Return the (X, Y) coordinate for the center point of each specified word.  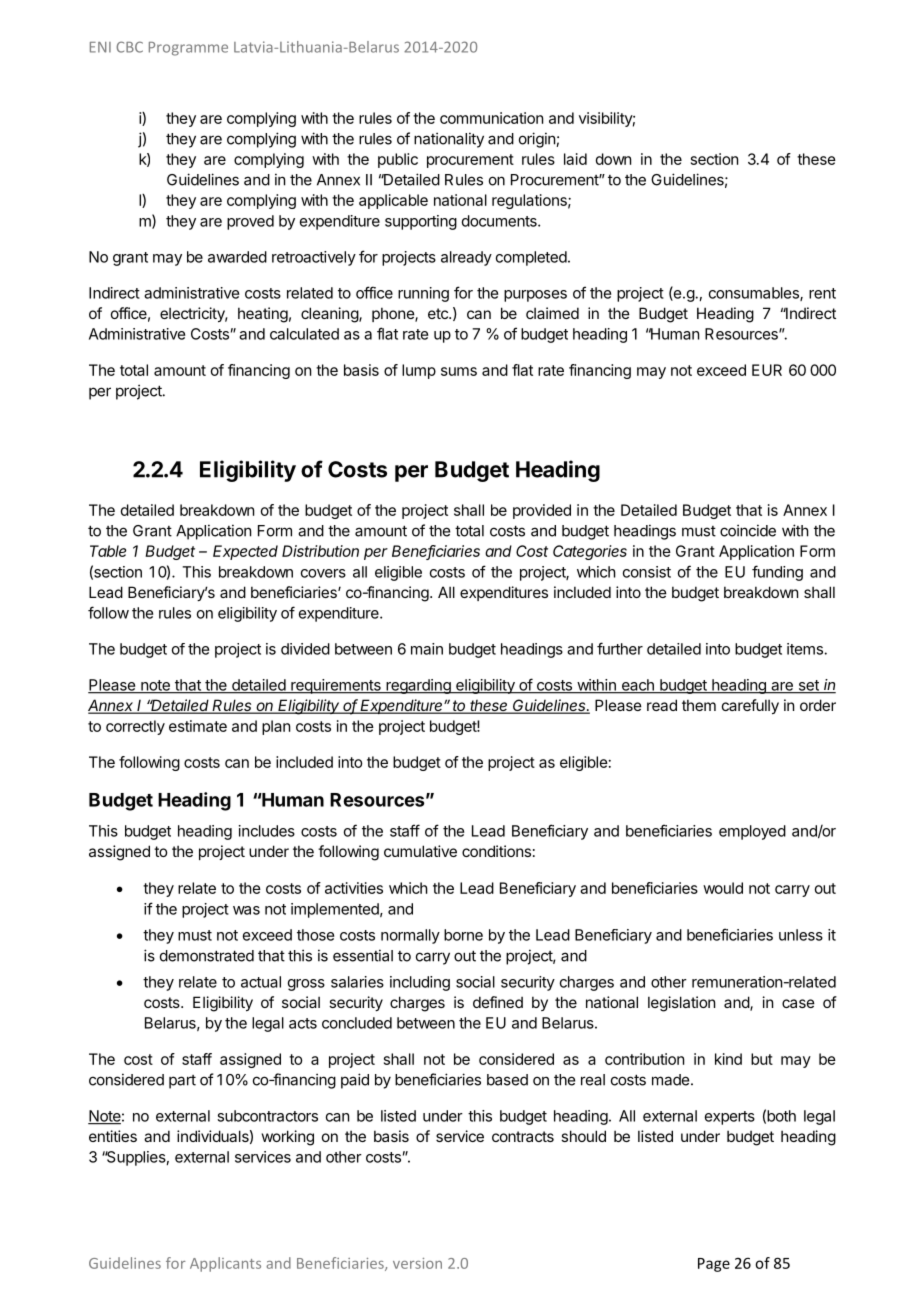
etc (439, 313)
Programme (188, 49)
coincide (748, 530)
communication (491, 118)
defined (498, 1002)
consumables (755, 294)
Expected (245, 552)
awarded (237, 257)
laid (575, 159)
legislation (681, 1004)
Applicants (225, 1264)
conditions (496, 851)
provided (542, 511)
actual (261, 982)
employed (752, 832)
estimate (198, 726)
